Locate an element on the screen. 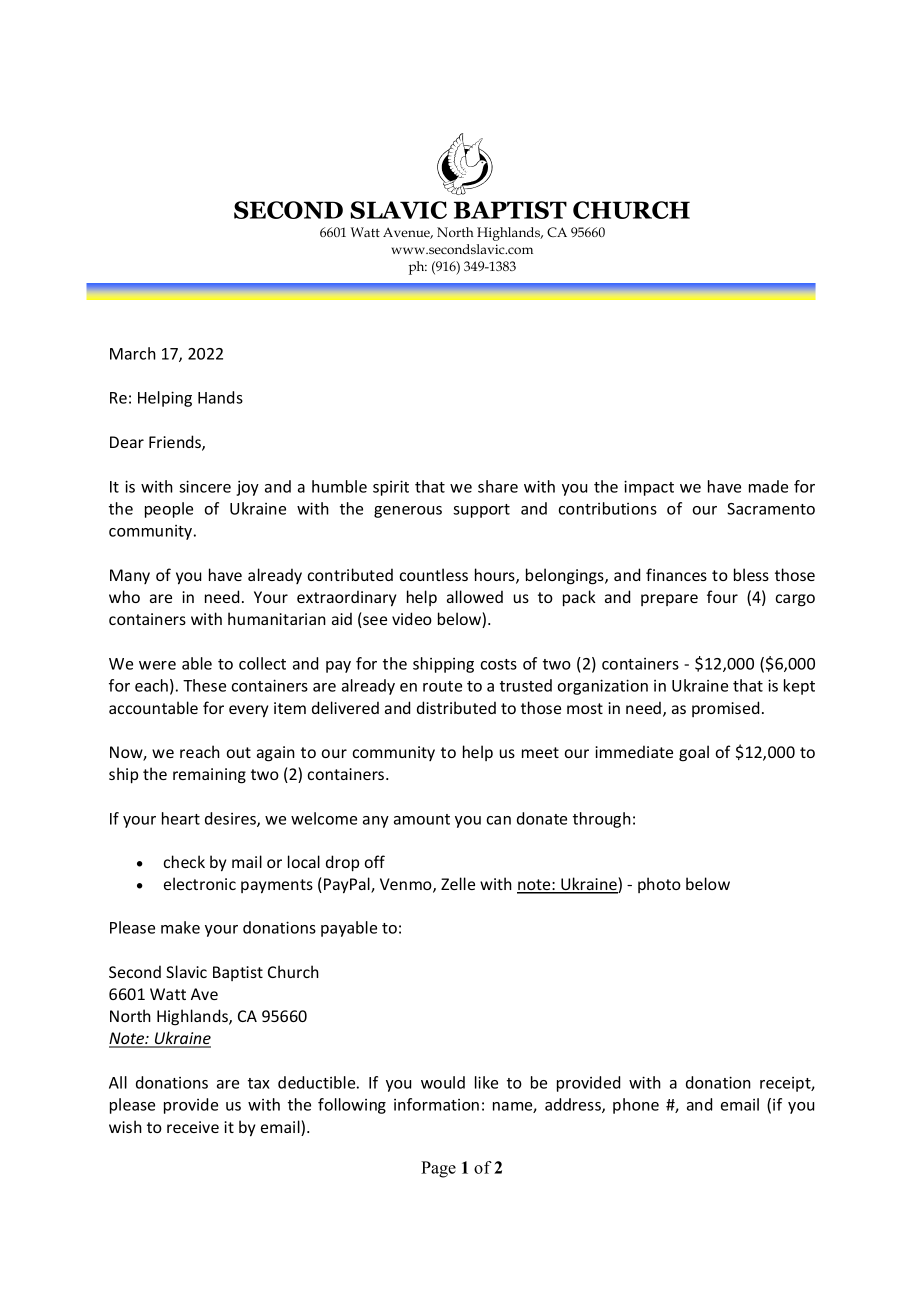  support is located at coordinates (481, 511).
